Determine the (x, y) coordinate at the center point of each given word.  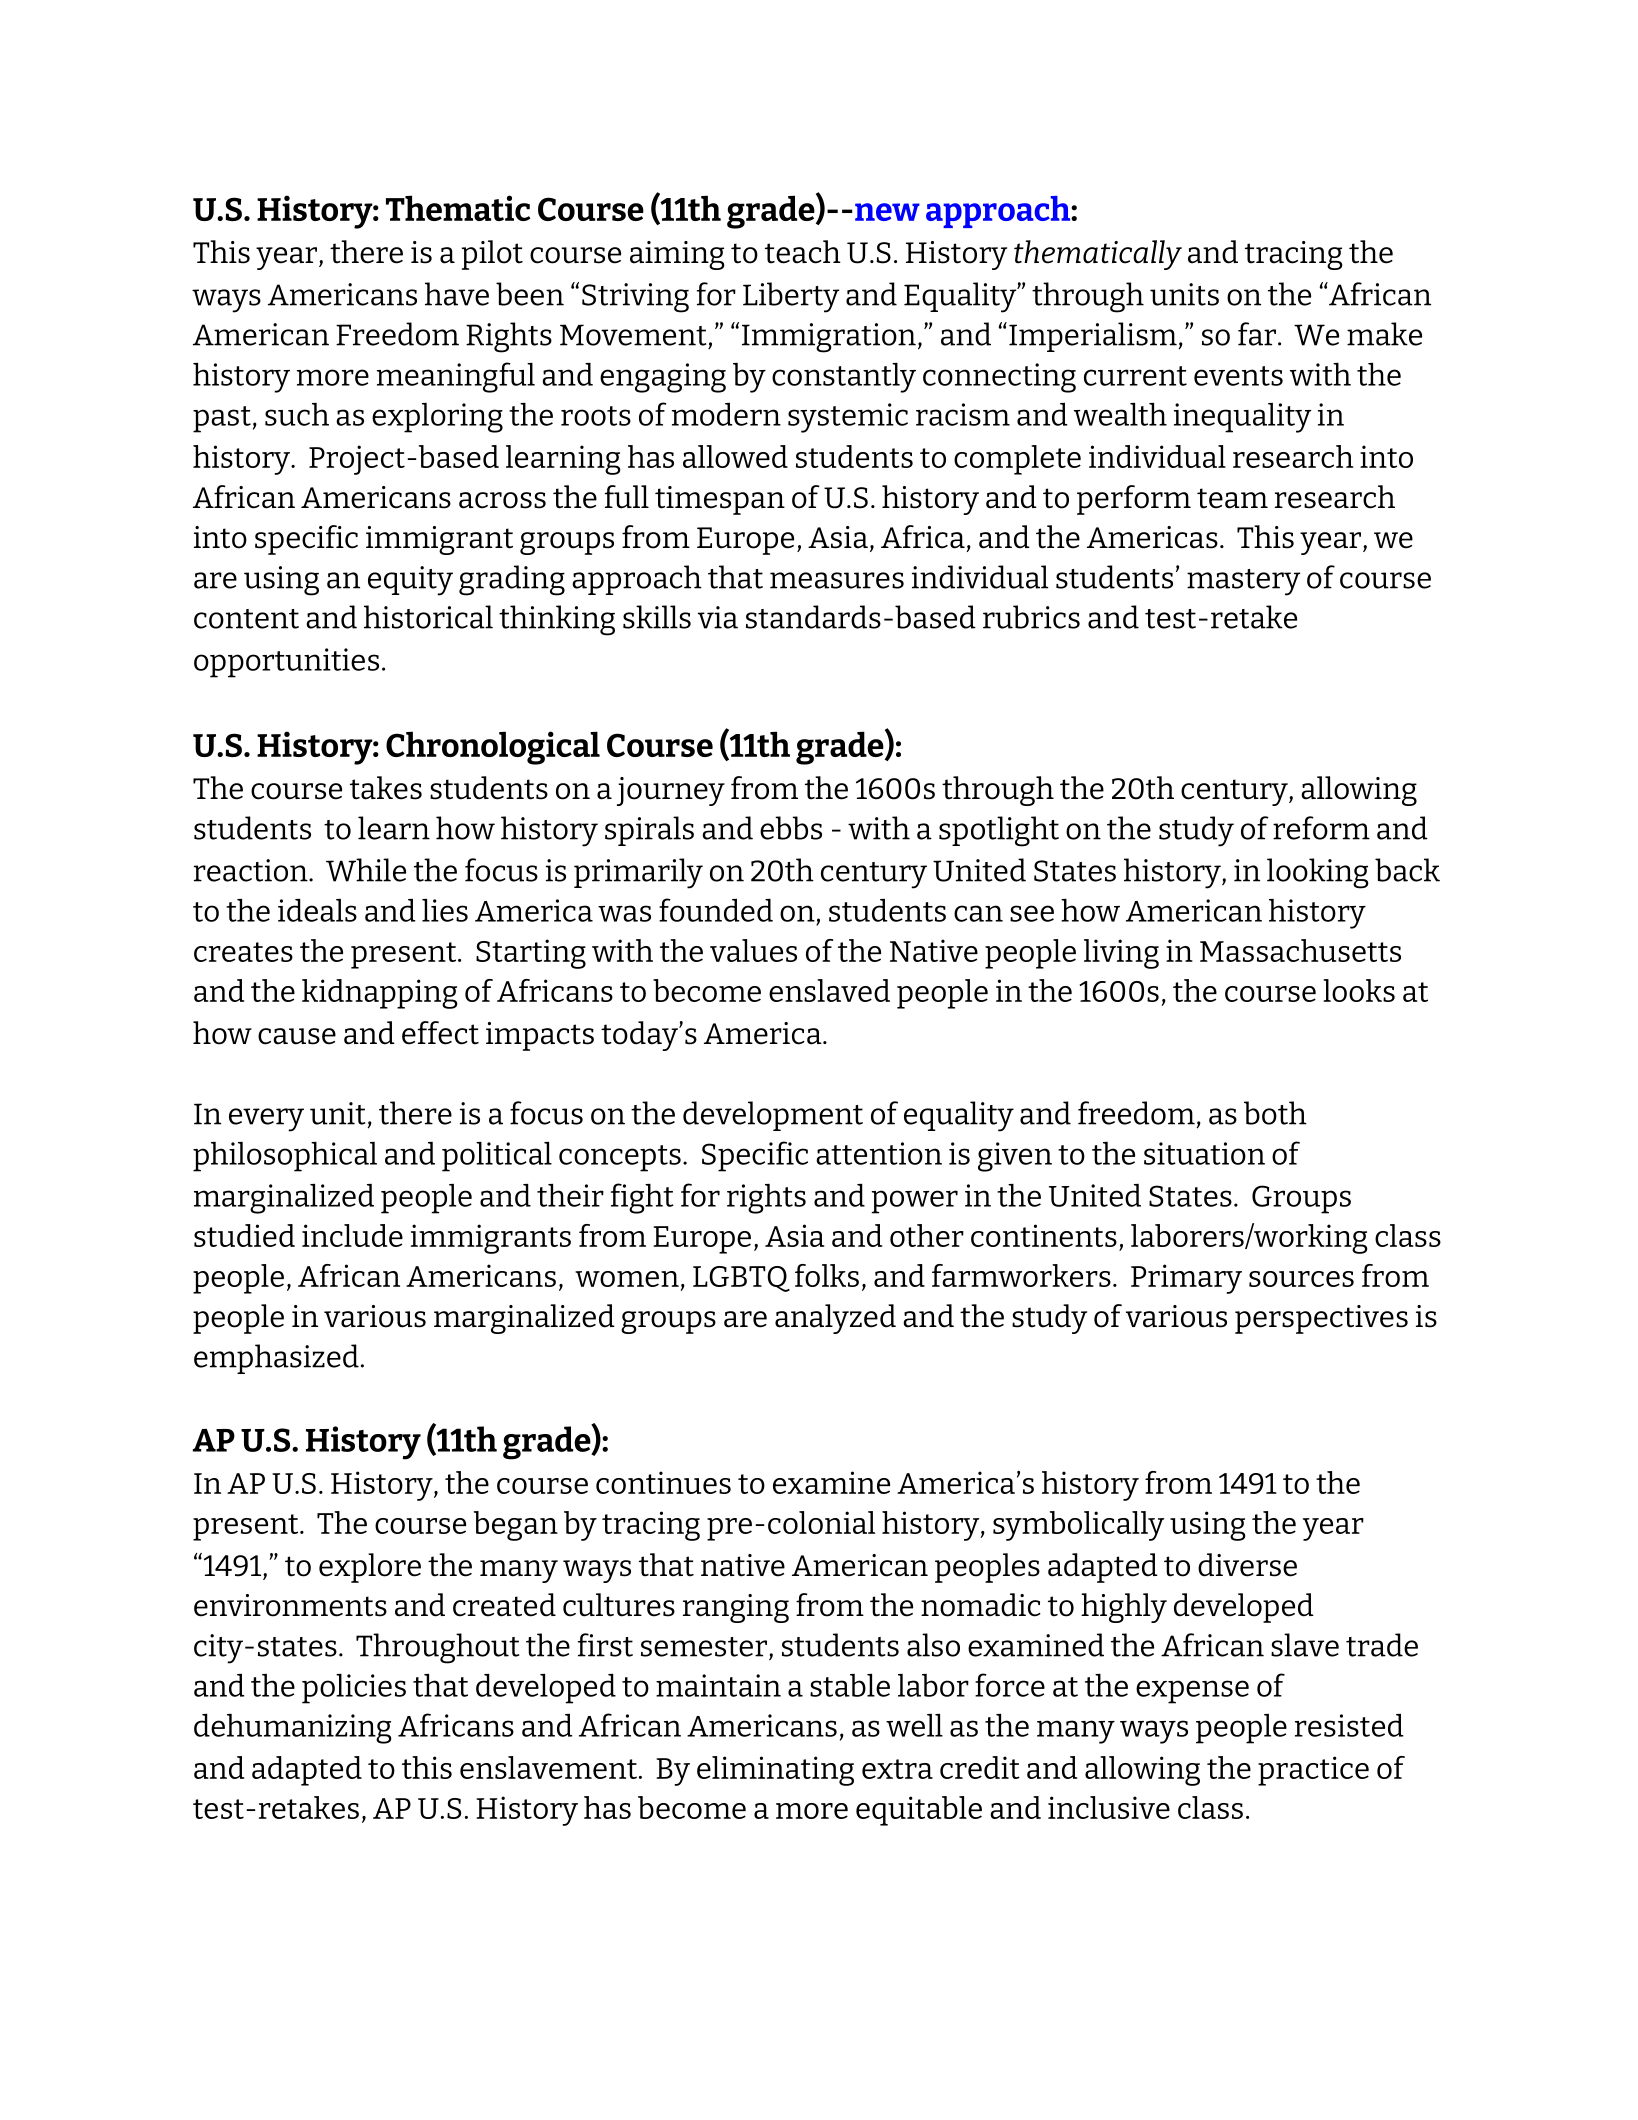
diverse (1247, 1565)
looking (1318, 873)
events (1238, 376)
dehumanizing (293, 1729)
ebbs (791, 828)
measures (837, 580)
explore (370, 1568)
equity (410, 581)
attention (879, 1153)
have (457, 294)
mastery (1243, 582)
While (366, 870)
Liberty (791, 297)
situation (1204, 1153)
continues (663, 1482)
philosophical (285, 1157)
